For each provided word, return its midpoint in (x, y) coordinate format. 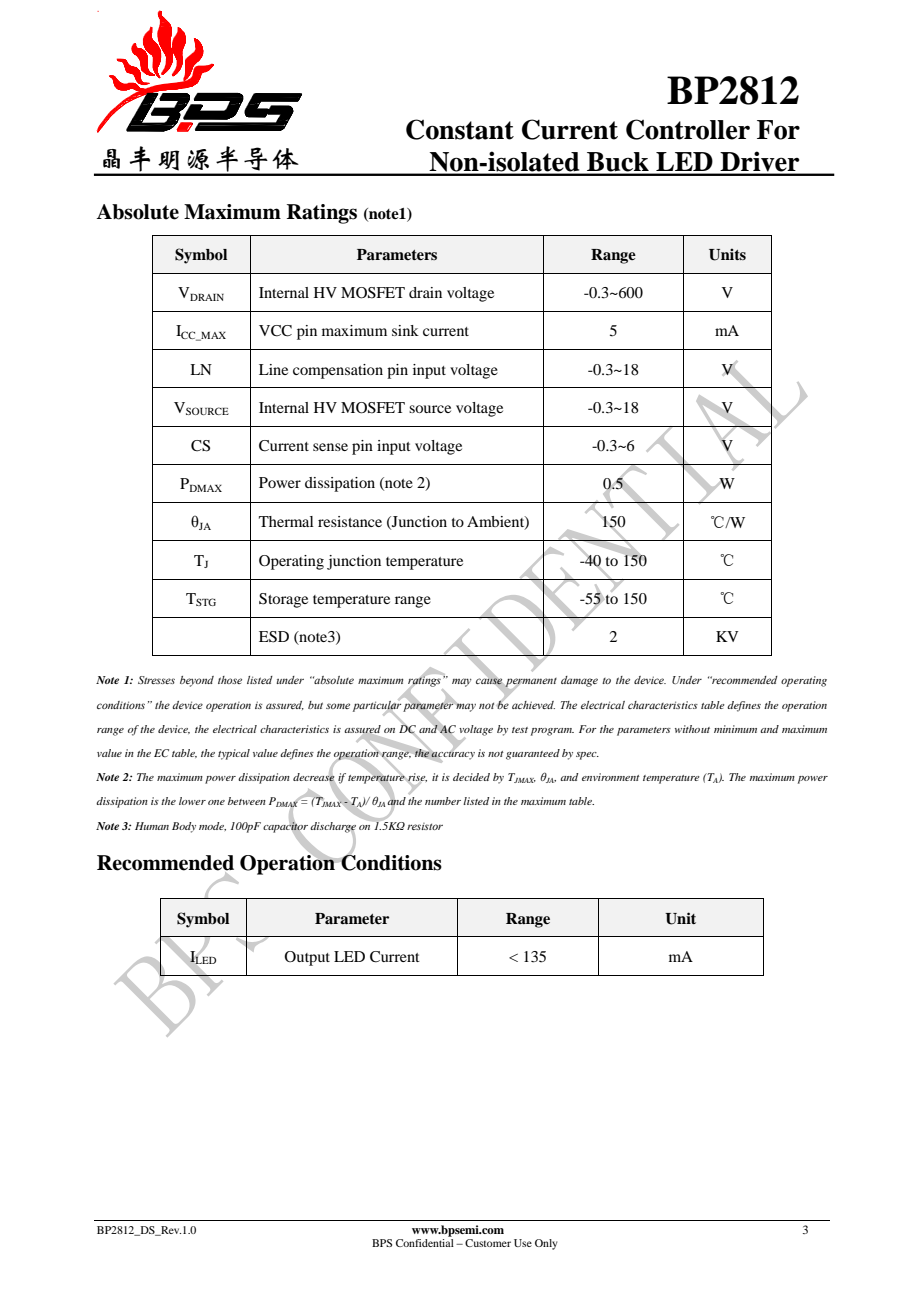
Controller (688, 129)
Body (184, 827)
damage (579, 681)
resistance (350, 521)
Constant (460, 129)
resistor (425, 826)
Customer (488, 1243)
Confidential (425, 1243)
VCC (275, 331)
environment (611, 777)
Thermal (286, 521)
